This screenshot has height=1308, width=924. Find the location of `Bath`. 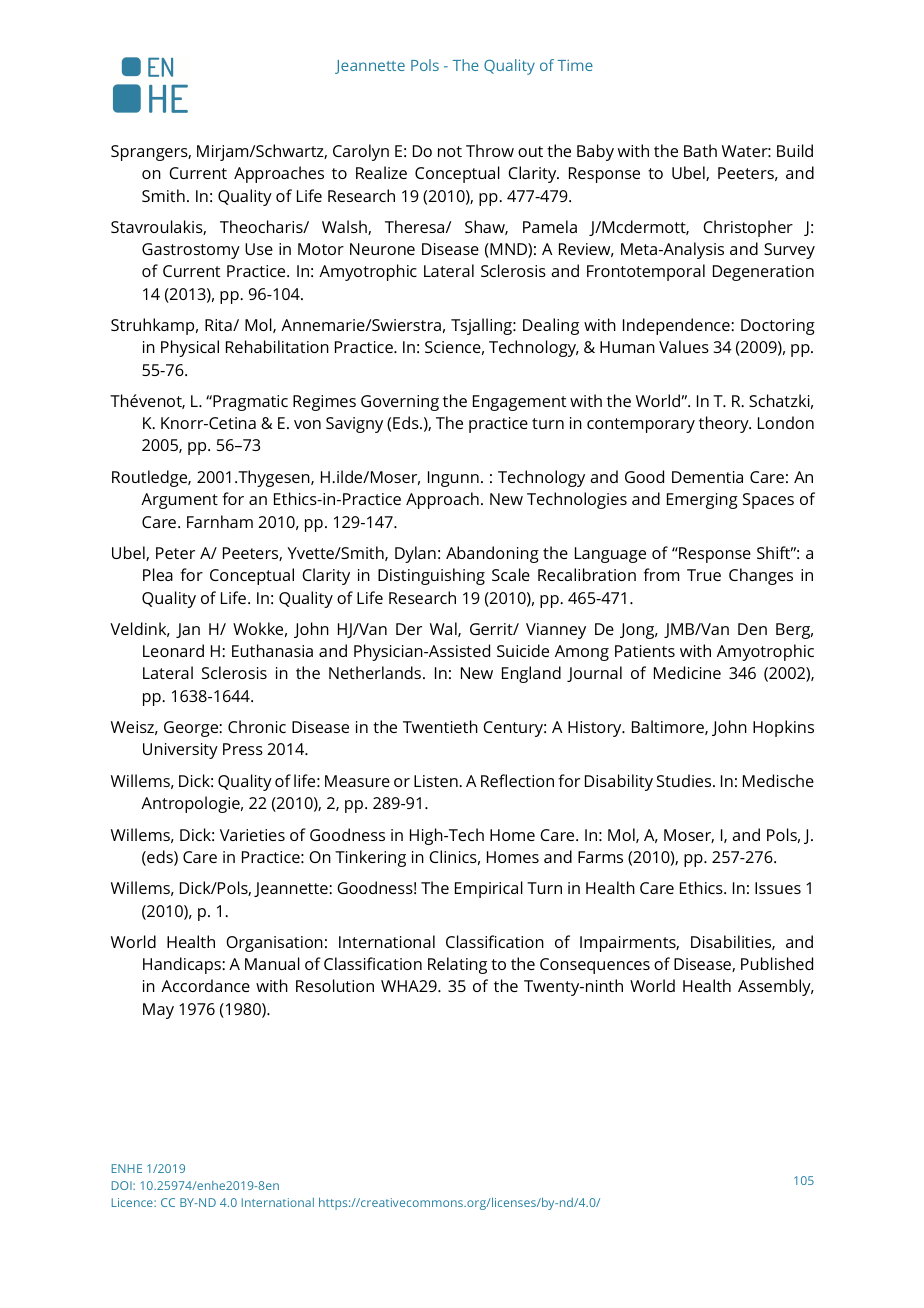

Bath is located at coordinates (700, 150).
